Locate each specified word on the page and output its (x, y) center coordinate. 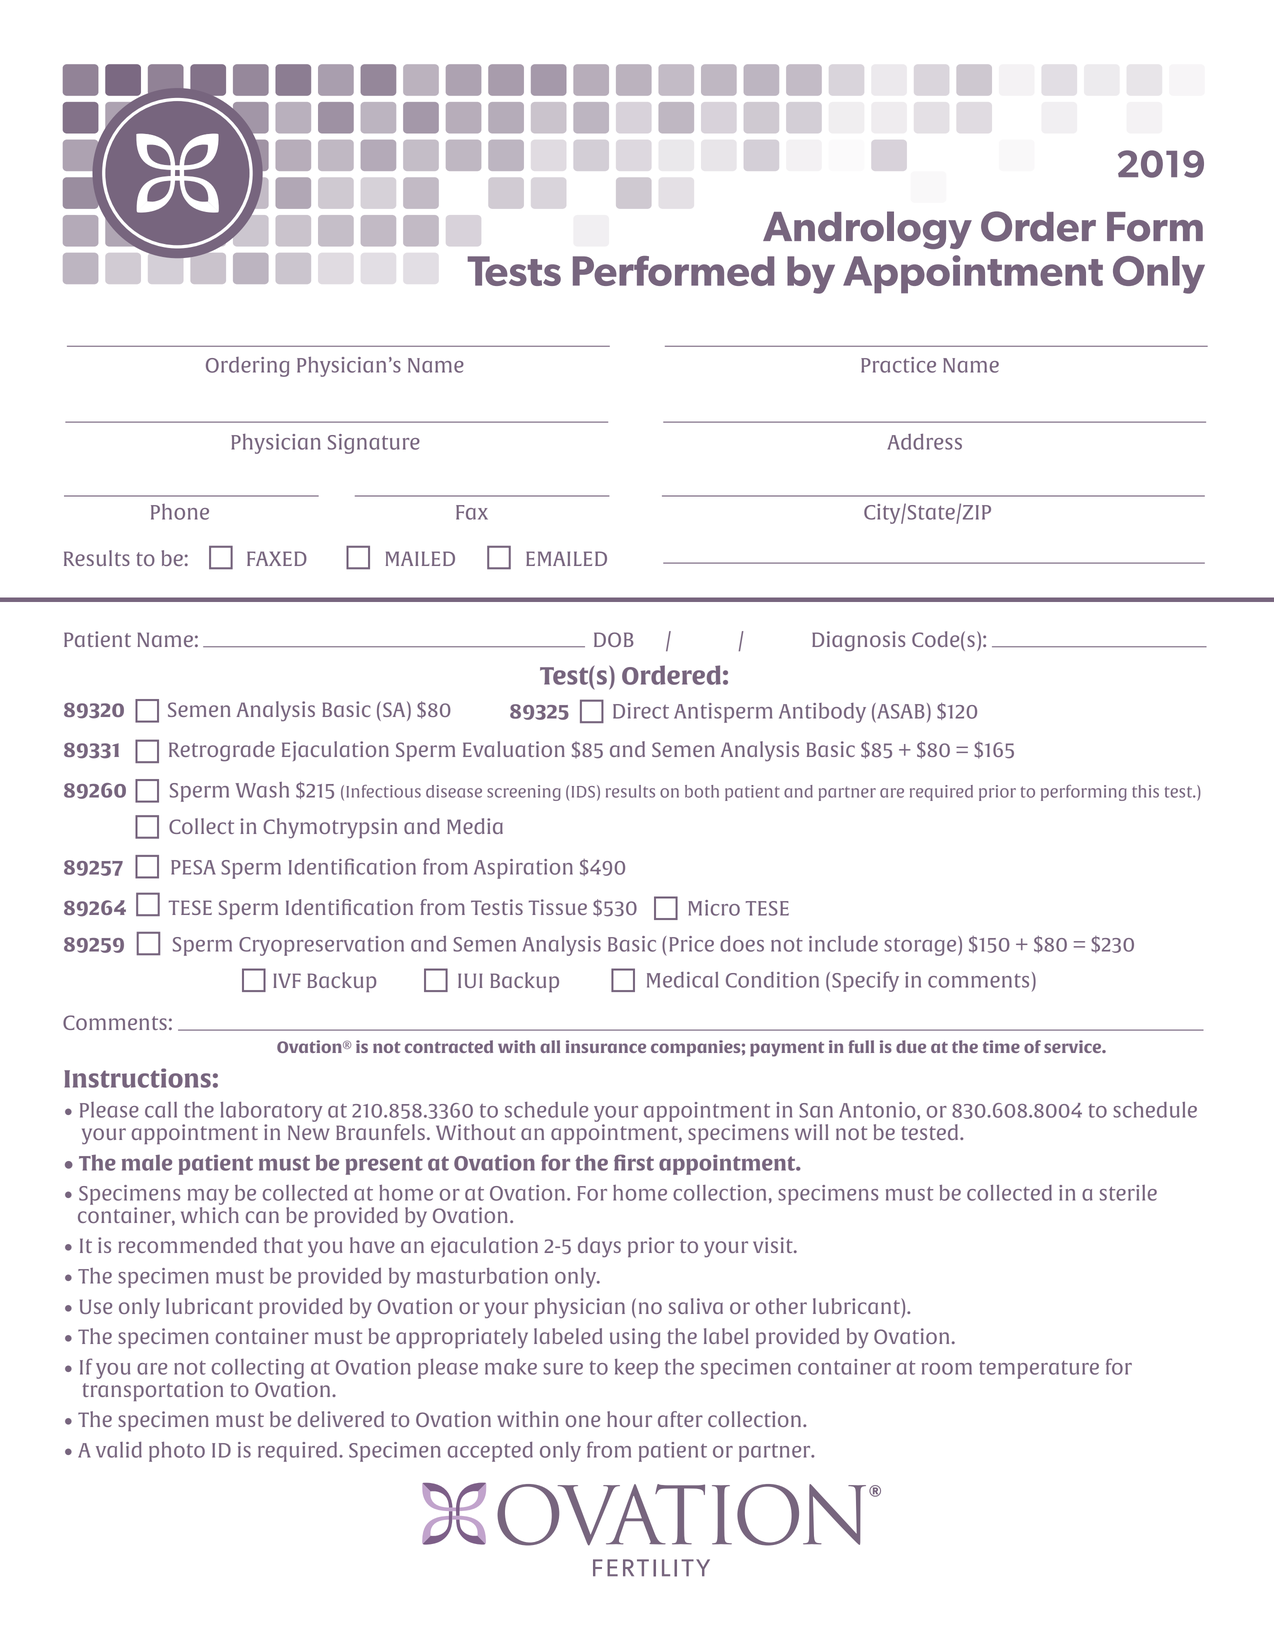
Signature (374, 444)
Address (925, 442)
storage (921, 946)
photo (177, 1452)
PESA (193, 867)
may (208, 1197)
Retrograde (222, 751)
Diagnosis (858, 641)
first (634, 1162)
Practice (898, 365)
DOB (614, 639)
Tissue (558, 907)
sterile (1128, 1193)
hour (629, 1419)
